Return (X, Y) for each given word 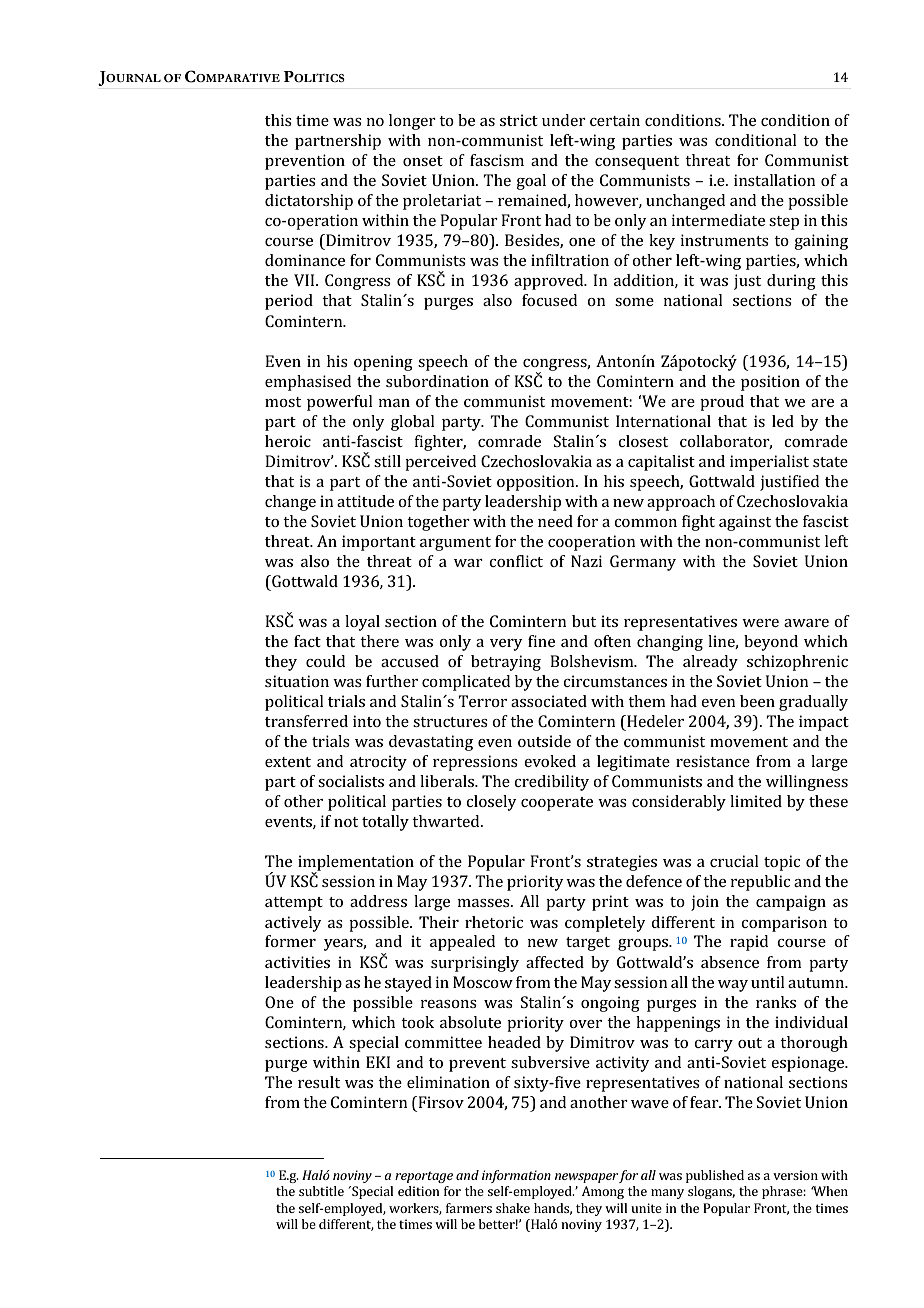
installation (774, 180)
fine (541, 641)
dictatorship (309, 202)
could (325, 661)
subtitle (321, 1191)
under (564, 120)
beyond (771, 643)
